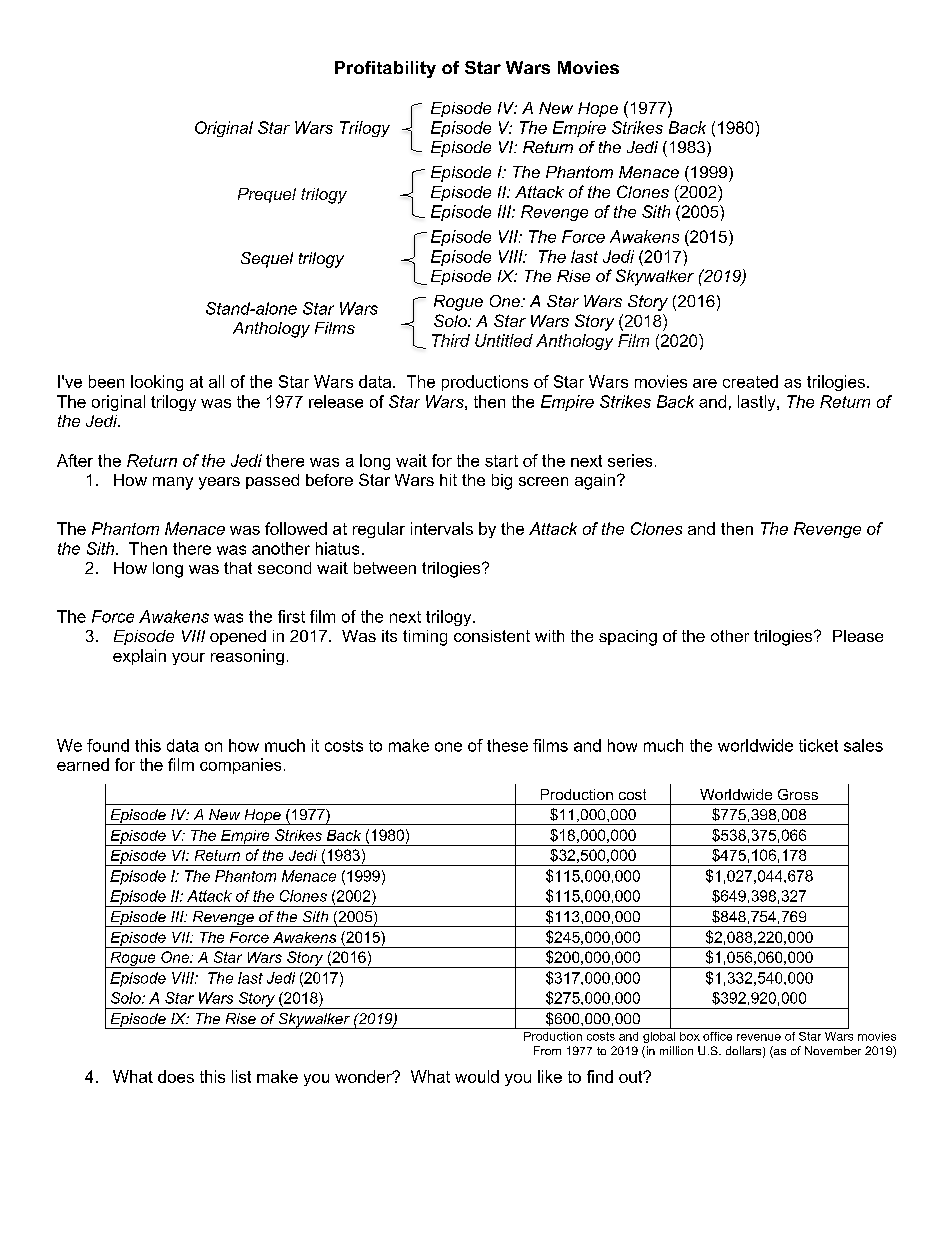 This screenshot has width=952, height=1233. What do you see at coordinates (385, 69) in the screenshot?
I see `Profitability` at bounding box center [385, 69].
